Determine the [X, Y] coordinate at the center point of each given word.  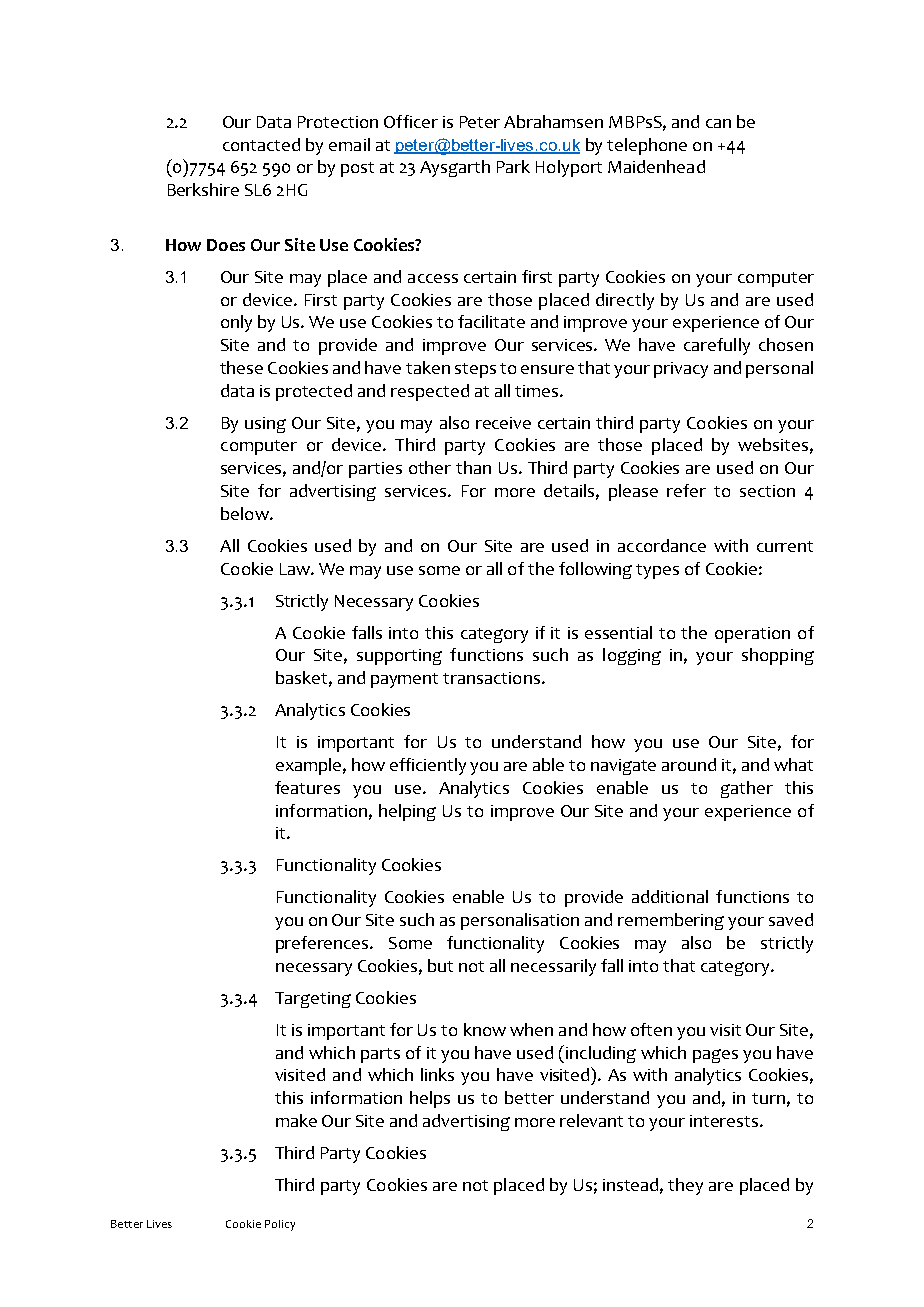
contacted [261, 144]
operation [752, 635]
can [718, 123]
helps [430, 1099]
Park [513, 166]
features [307, 787]
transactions [491, 678]
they [685, 1186]
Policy [280, 1225]
